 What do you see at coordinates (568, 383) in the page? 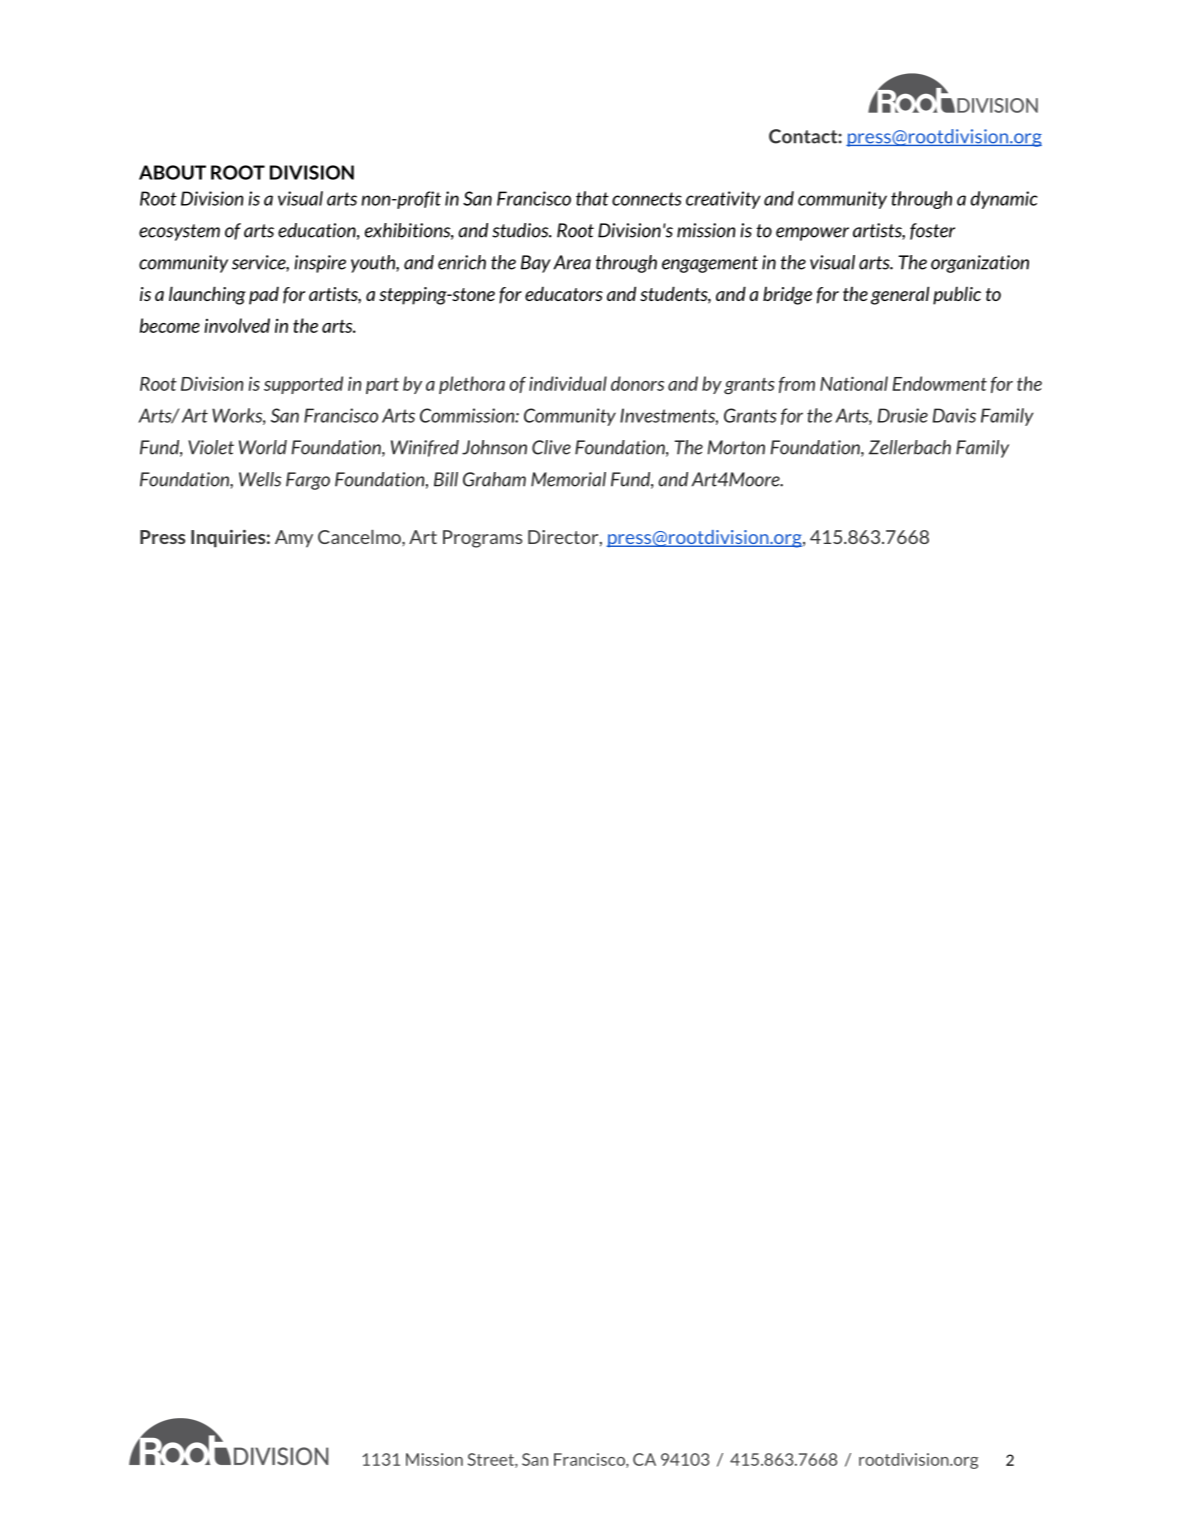
I see `individual` at bounding box center [568, 383].
